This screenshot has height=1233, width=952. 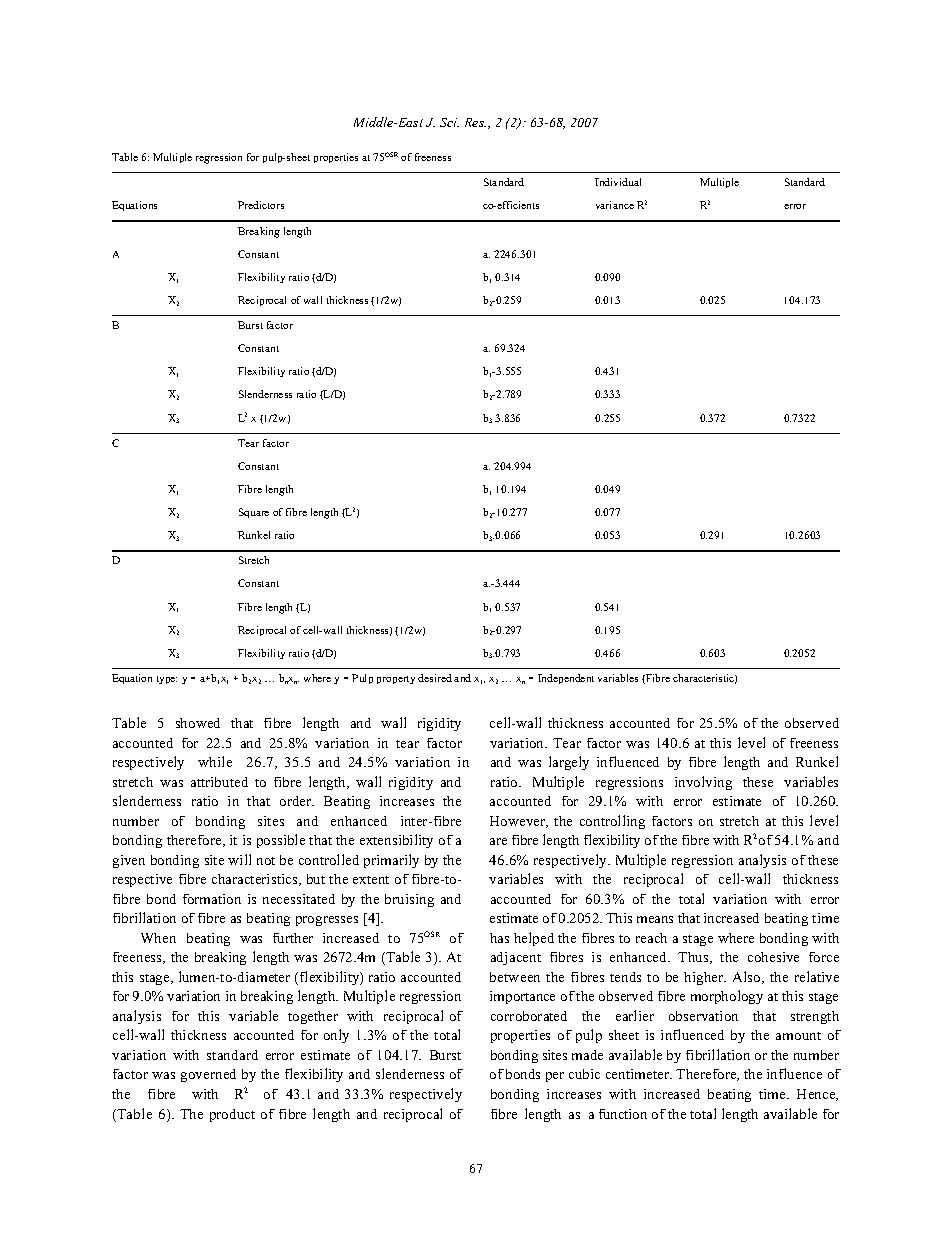 I want to click on Sci, so click(x=449, y=122).
